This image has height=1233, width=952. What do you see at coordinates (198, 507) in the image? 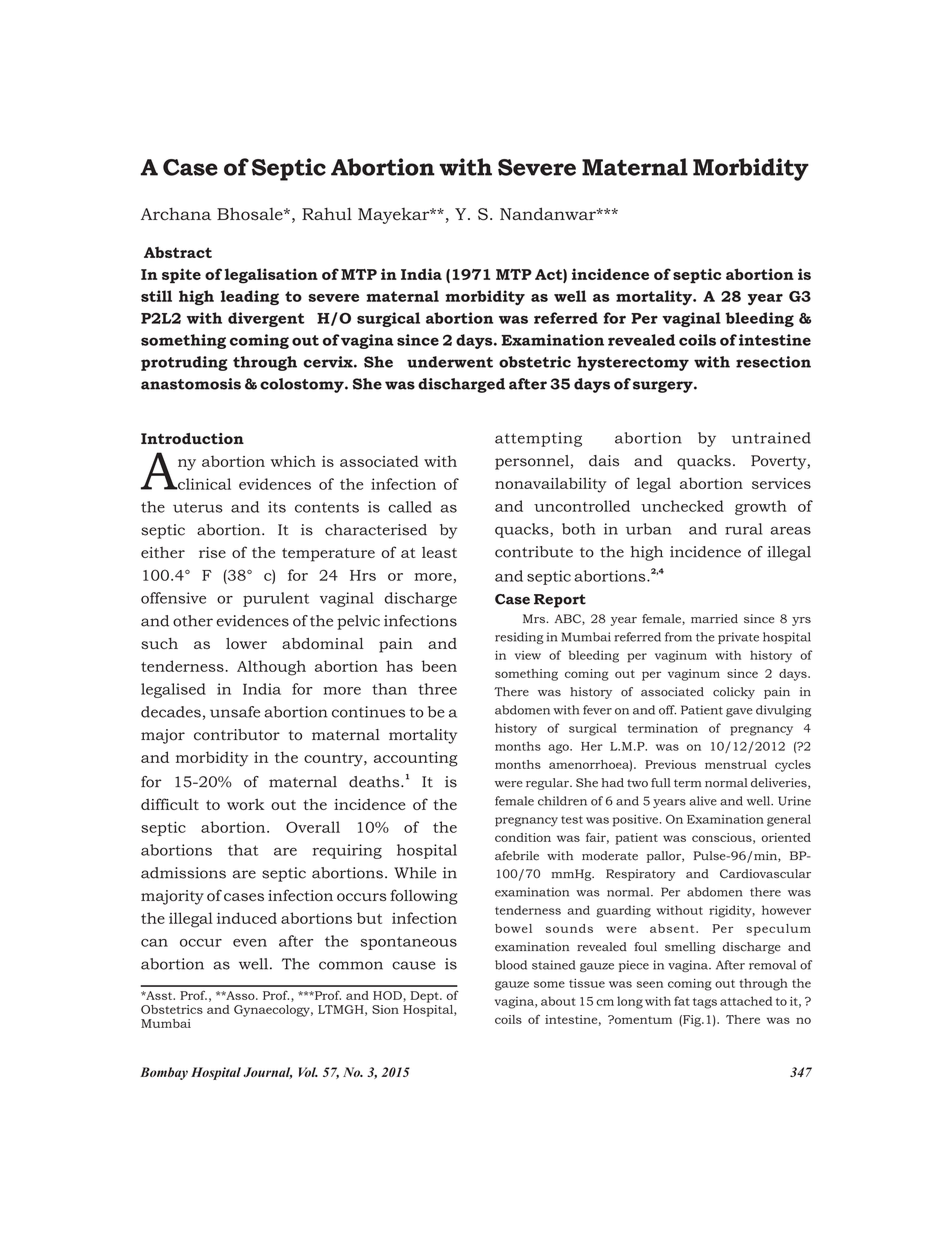
I see `uterus` at bounding box center [198, 507].
